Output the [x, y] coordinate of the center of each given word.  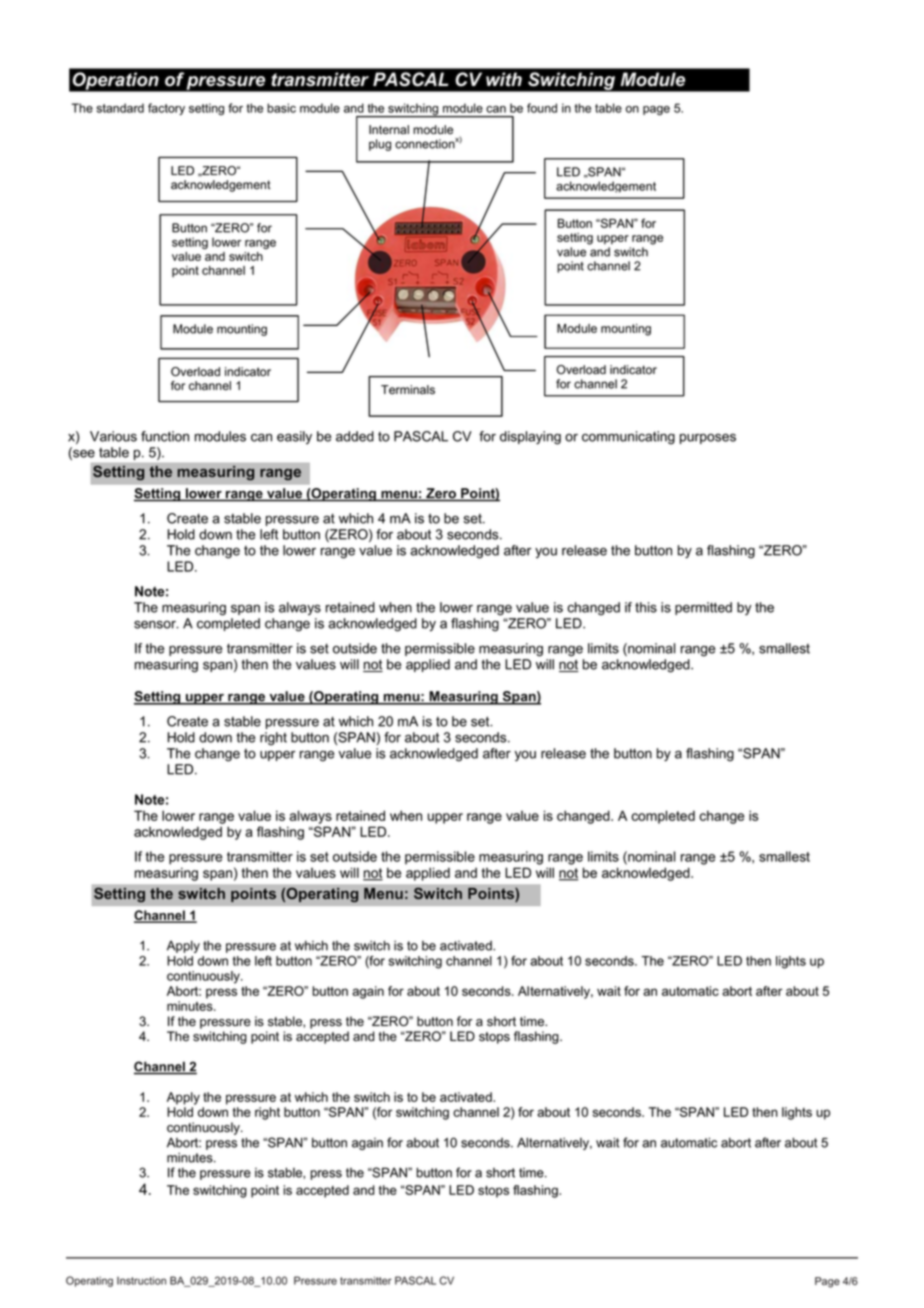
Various [113, 436]
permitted [703, 608]
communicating [628, 438]
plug [380, 145]
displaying [530, 438]
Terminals [408, 390]
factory [166, 109]
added [355, 436]
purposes [708, 438]
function [165, 436]
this [646, 607]
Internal [389, 130]
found [542, 108]
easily [294, 437]
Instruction [141, 1280]
